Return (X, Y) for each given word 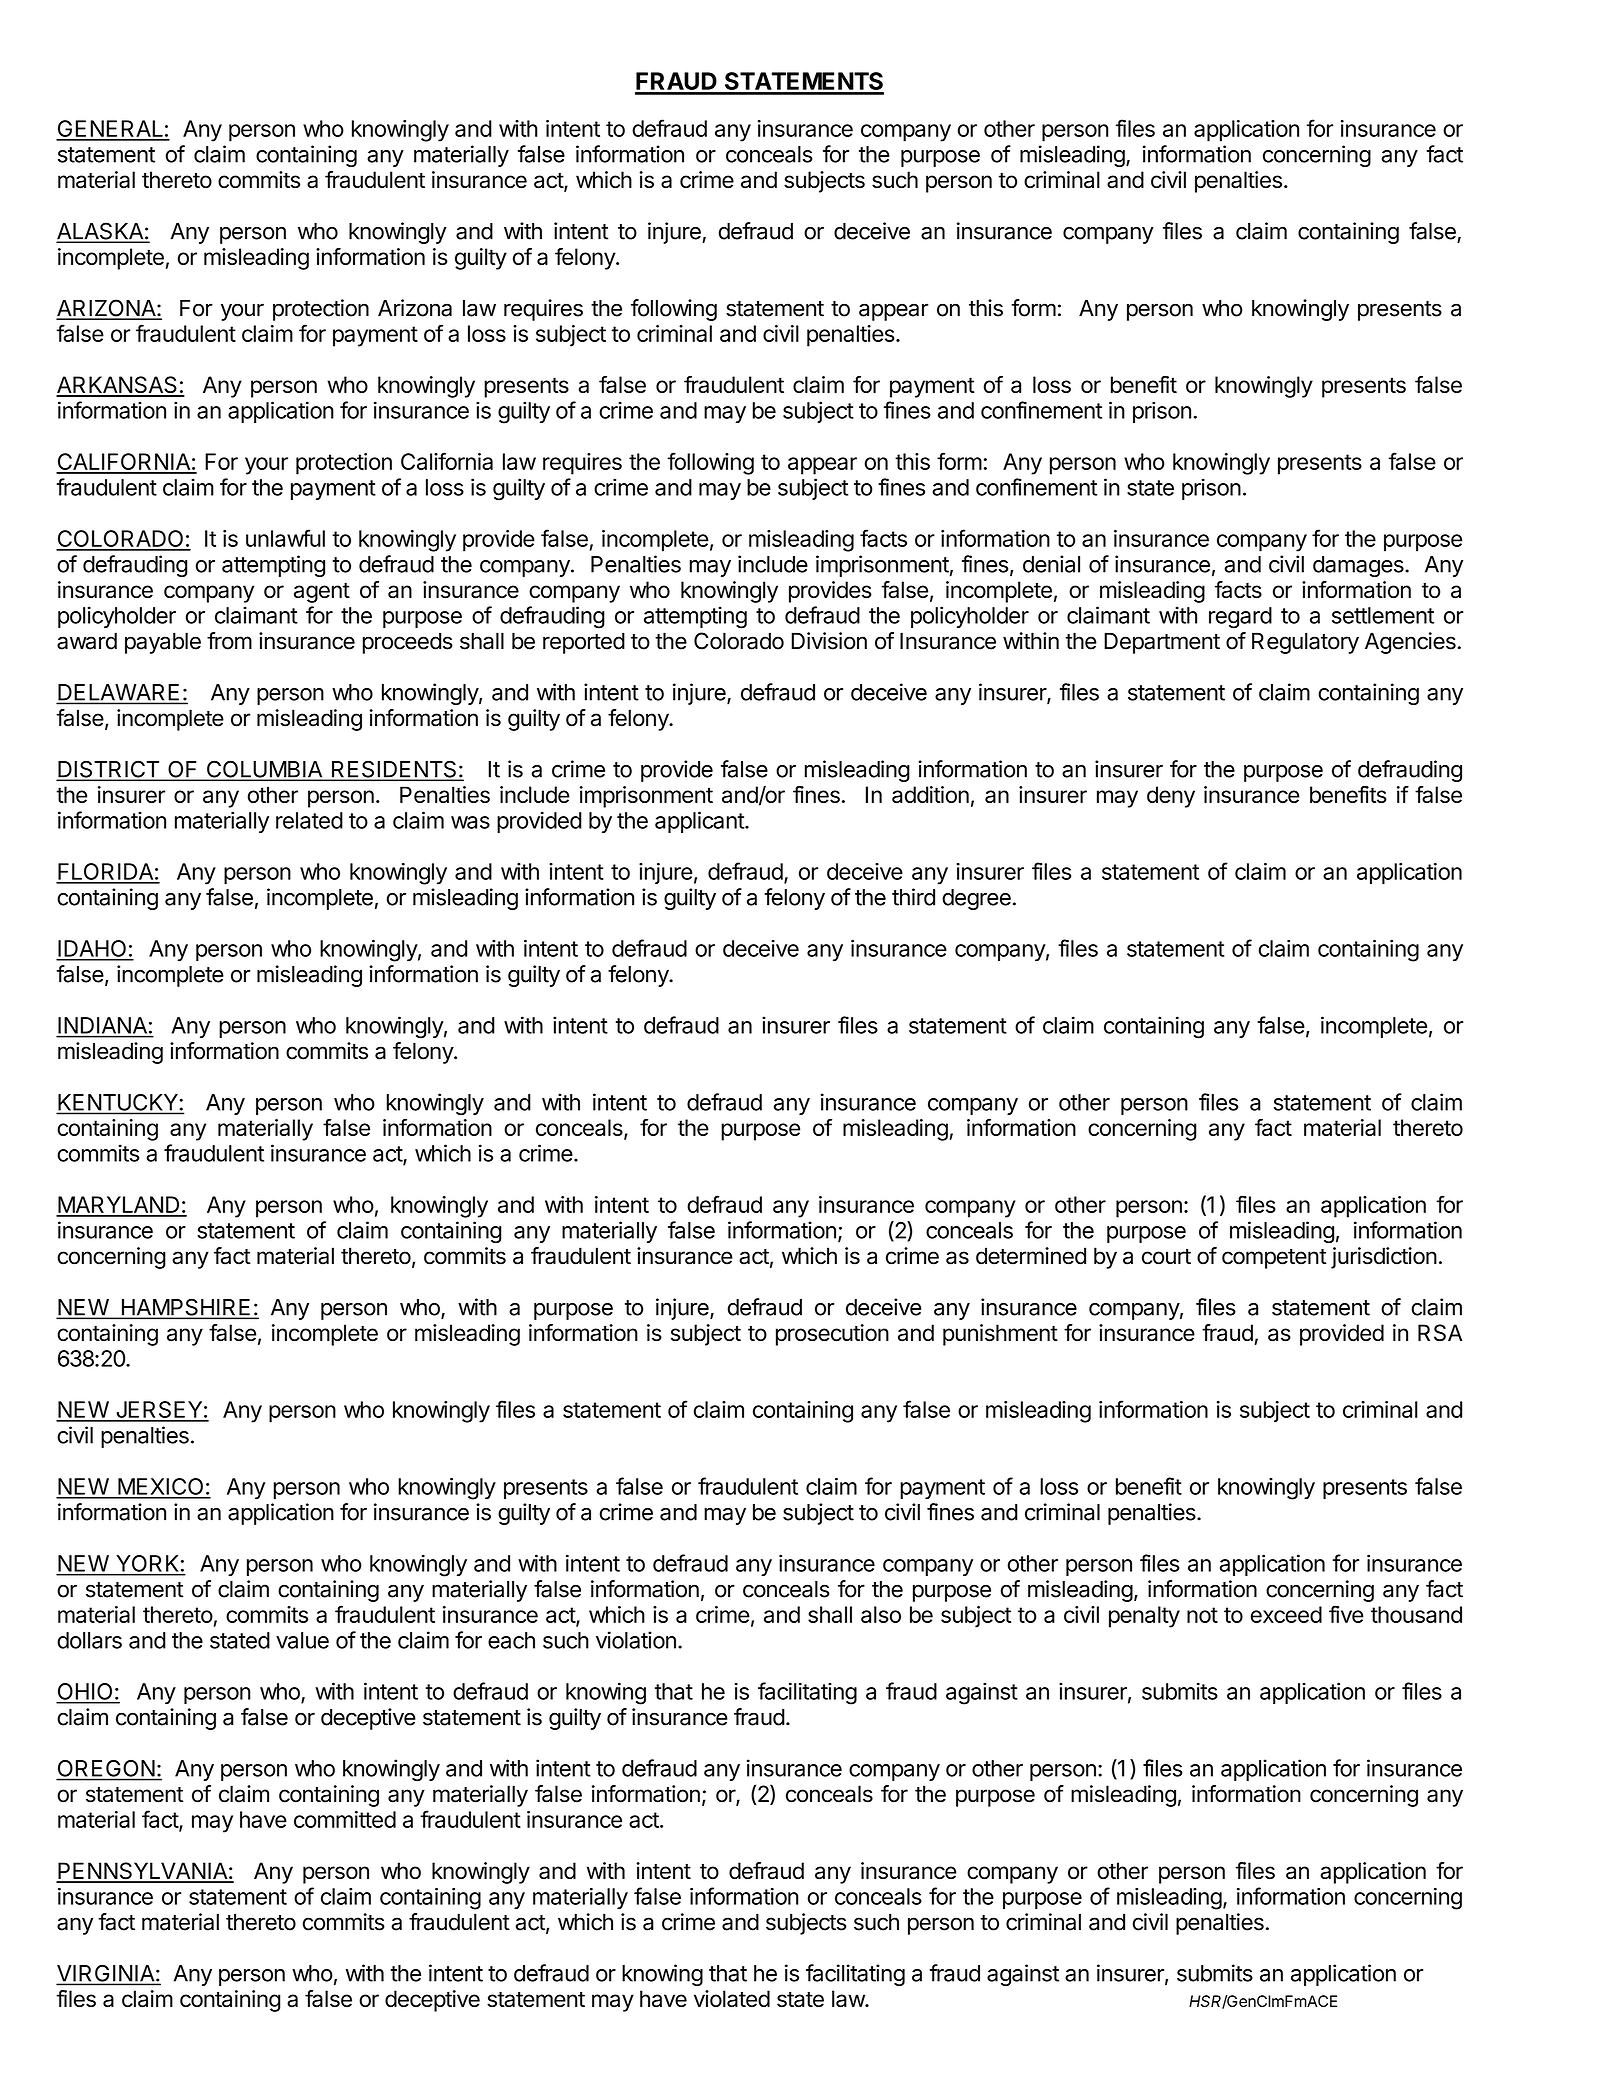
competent (1274, 1259)
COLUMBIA (264, 770)
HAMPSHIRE (186, 1308)
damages (1359, 566)
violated (732, 1999)
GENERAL (110, 130)
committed (345, 1819)
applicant (700, 822)
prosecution (832, 1335)
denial (1051, 564)
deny (1171, 797)
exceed (1286, 1614)
